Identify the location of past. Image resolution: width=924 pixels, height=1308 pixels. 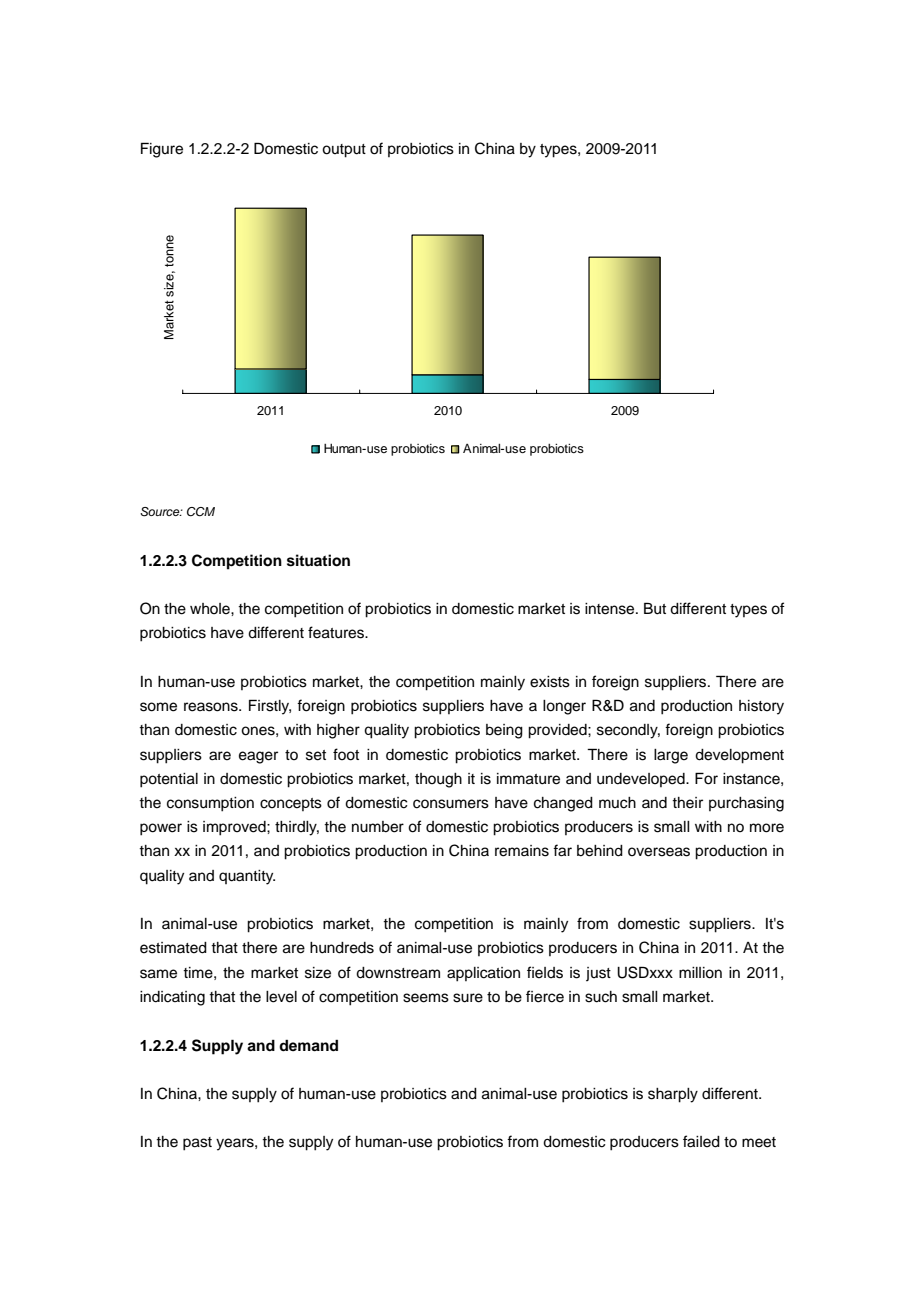
(197, 1144).
